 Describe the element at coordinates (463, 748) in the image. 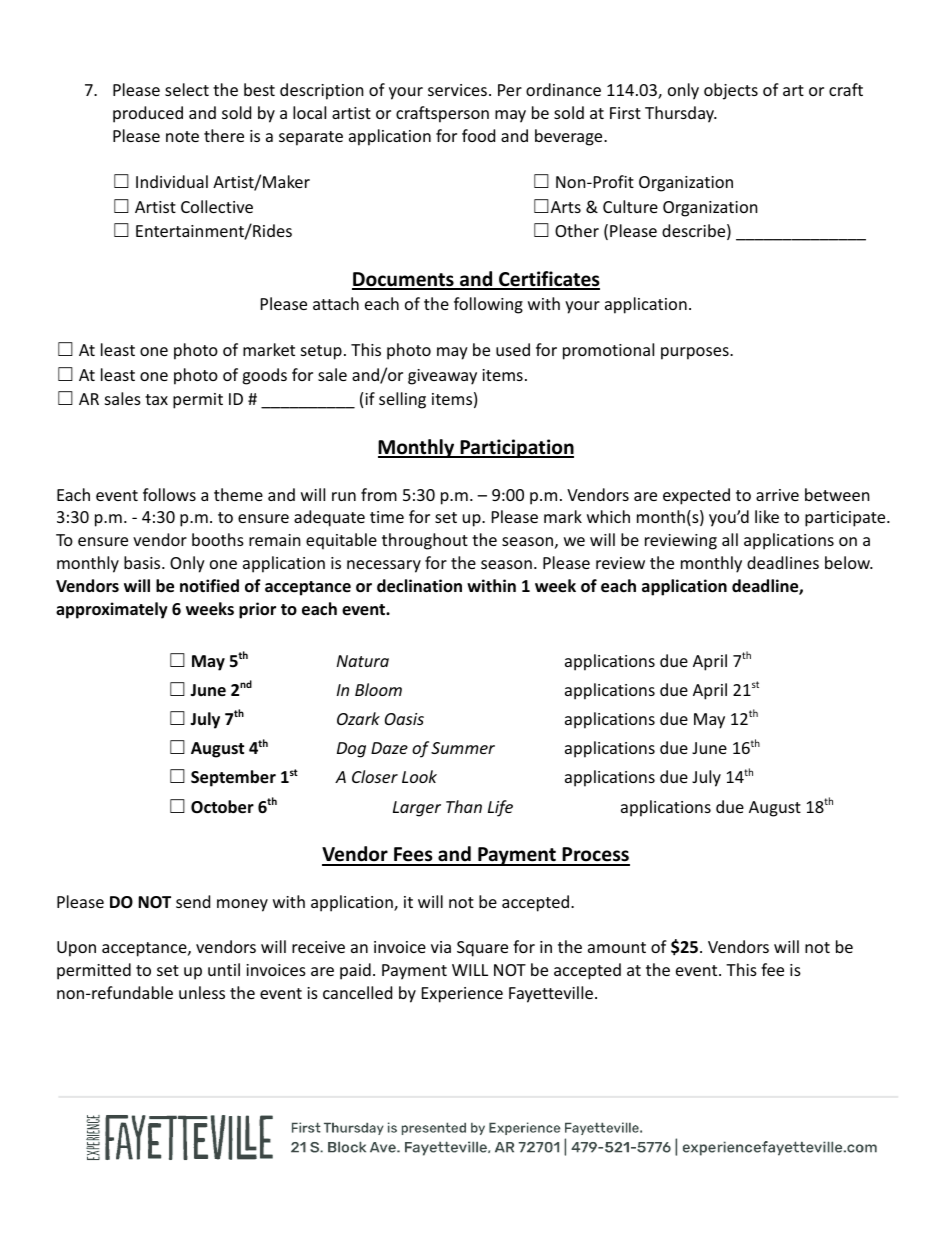

I see `Summer` at that location.
